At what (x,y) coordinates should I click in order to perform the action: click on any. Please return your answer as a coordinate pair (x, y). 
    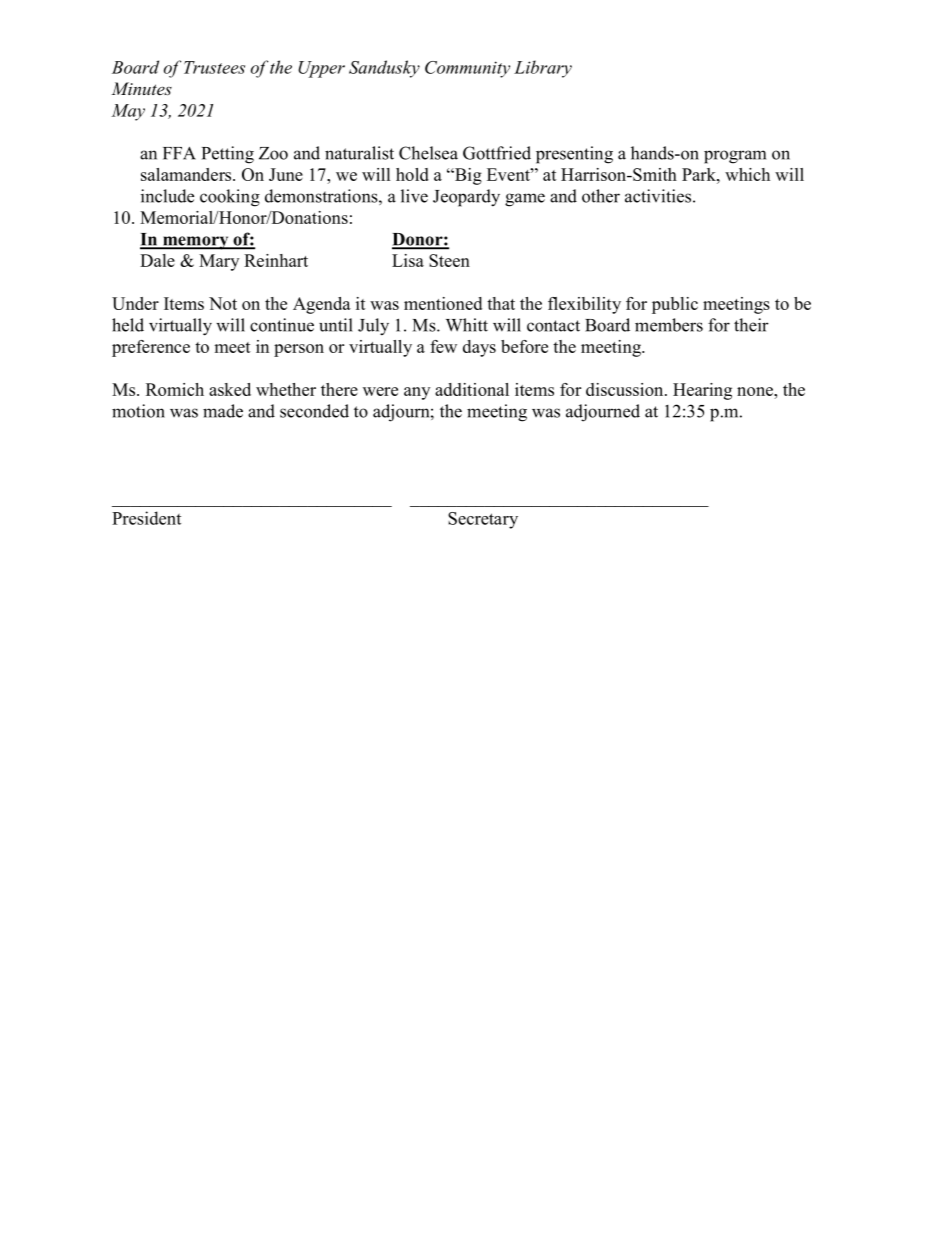
    Looking at the image, I should click on (417, 393).
